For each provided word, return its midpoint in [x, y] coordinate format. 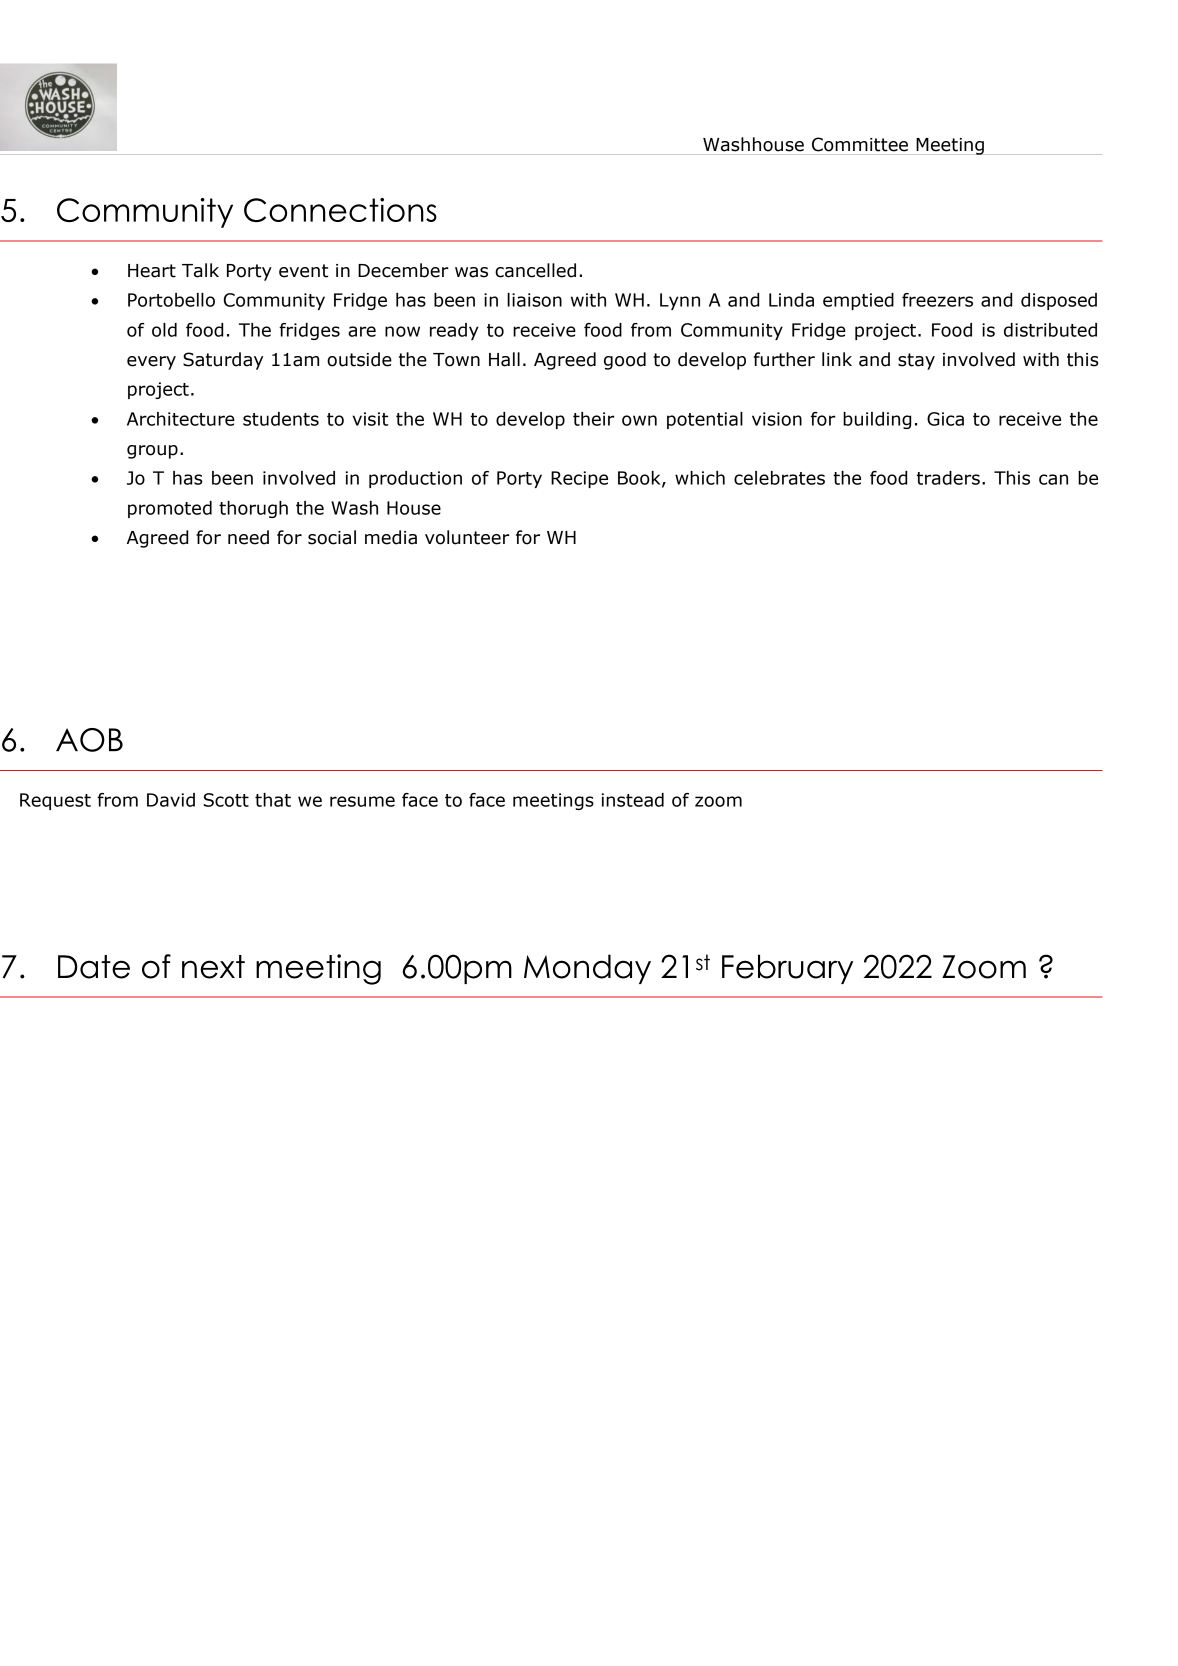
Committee [860, 144]
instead [633, 800]
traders [948, 478]
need [248, 537]
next [213, 967]
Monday [587, 969]
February [787, 969]
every [151, 363]
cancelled [535, 270]
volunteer [467, 537]
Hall [504, 359]
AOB [89, 740]
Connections [340, 210]
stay [916, 361]
